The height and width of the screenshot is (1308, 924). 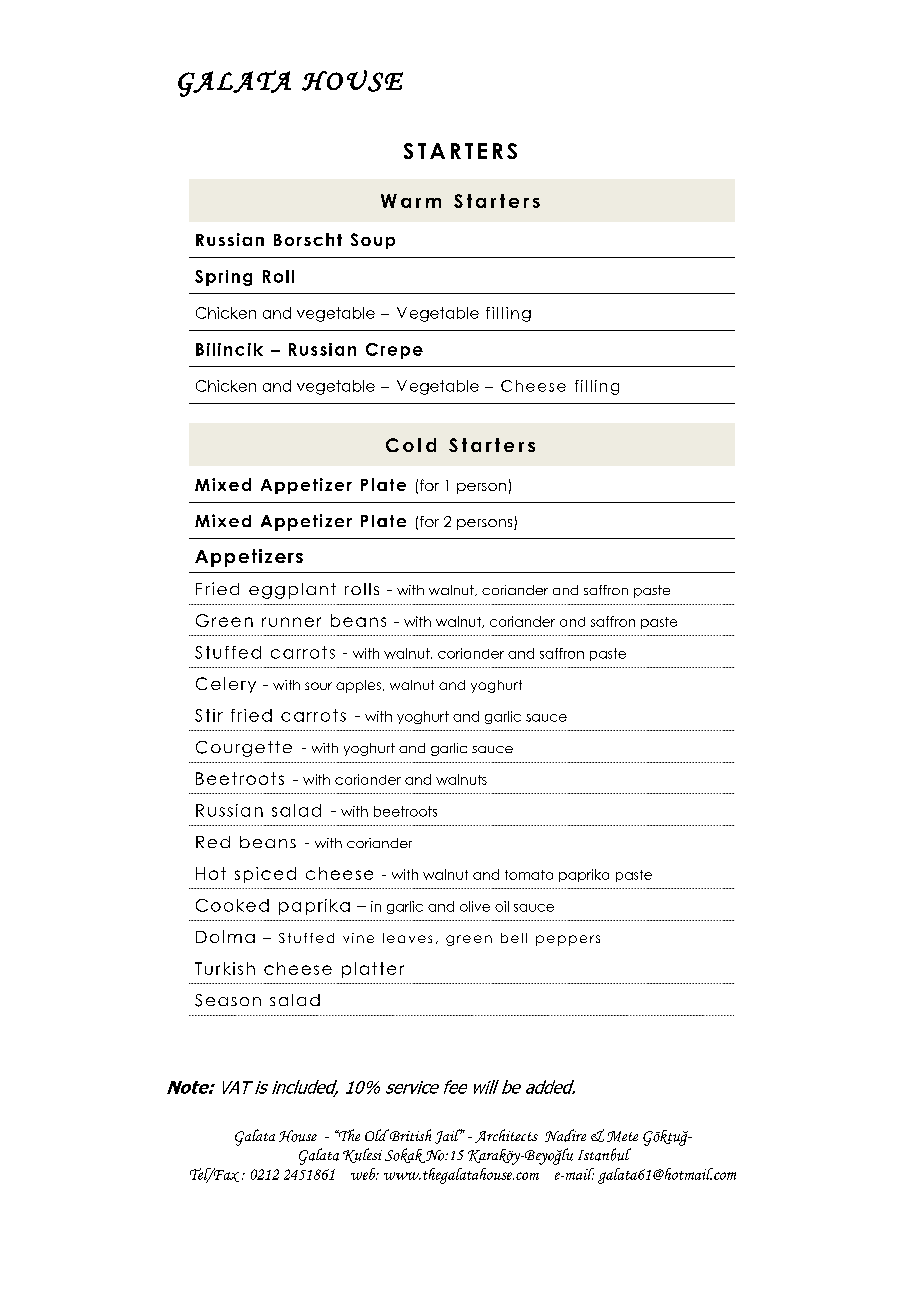 I want to click on sour, so click(x=318, y=686).
